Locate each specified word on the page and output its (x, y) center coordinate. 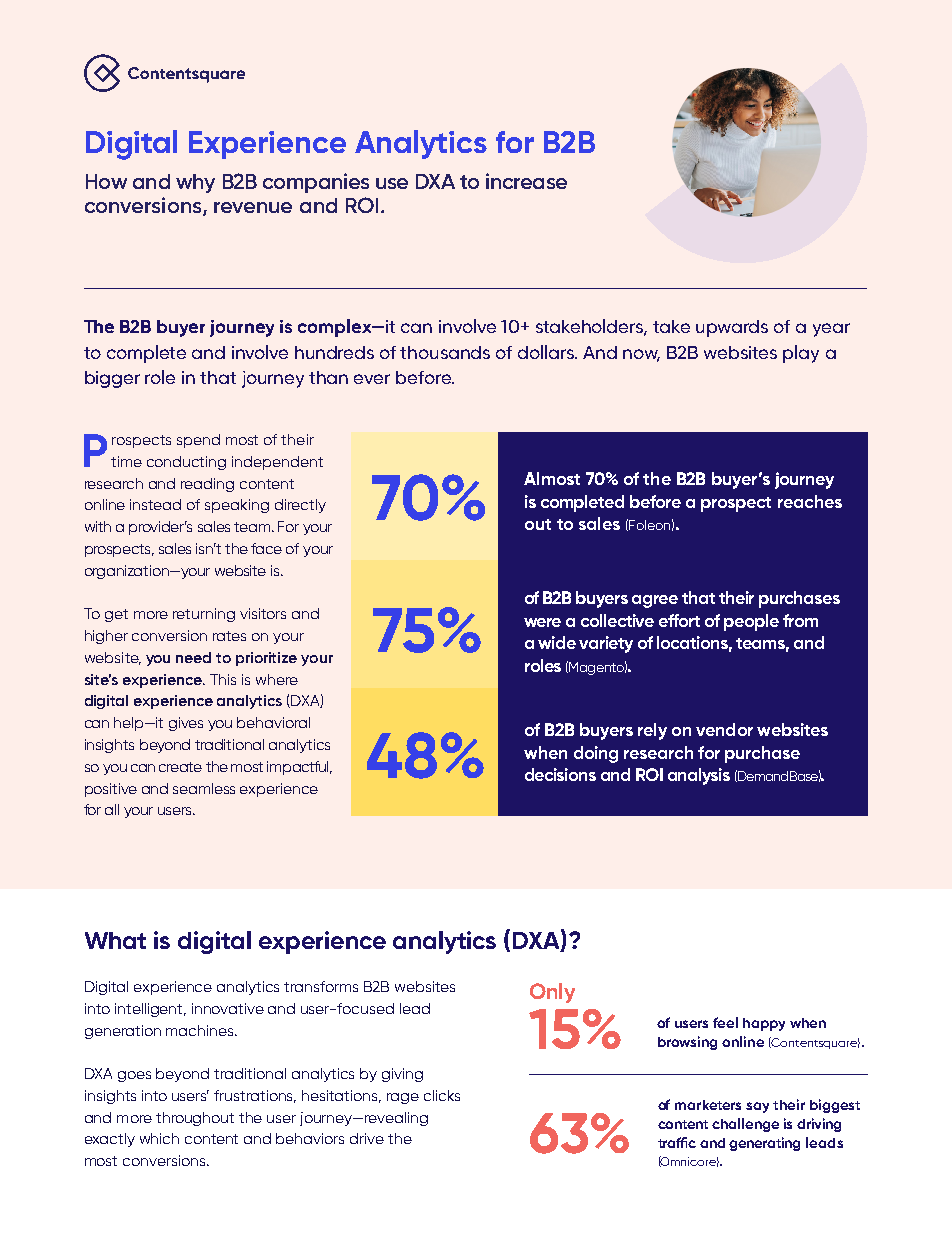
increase (526, 181)
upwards (732, 328)
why (195, 183)
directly (300, 506)
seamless (204, 788)
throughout (195, 1119)
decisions (560, 774)
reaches (810, 501)
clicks (442, 1095)
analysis (699, 776)
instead (155, 504)
